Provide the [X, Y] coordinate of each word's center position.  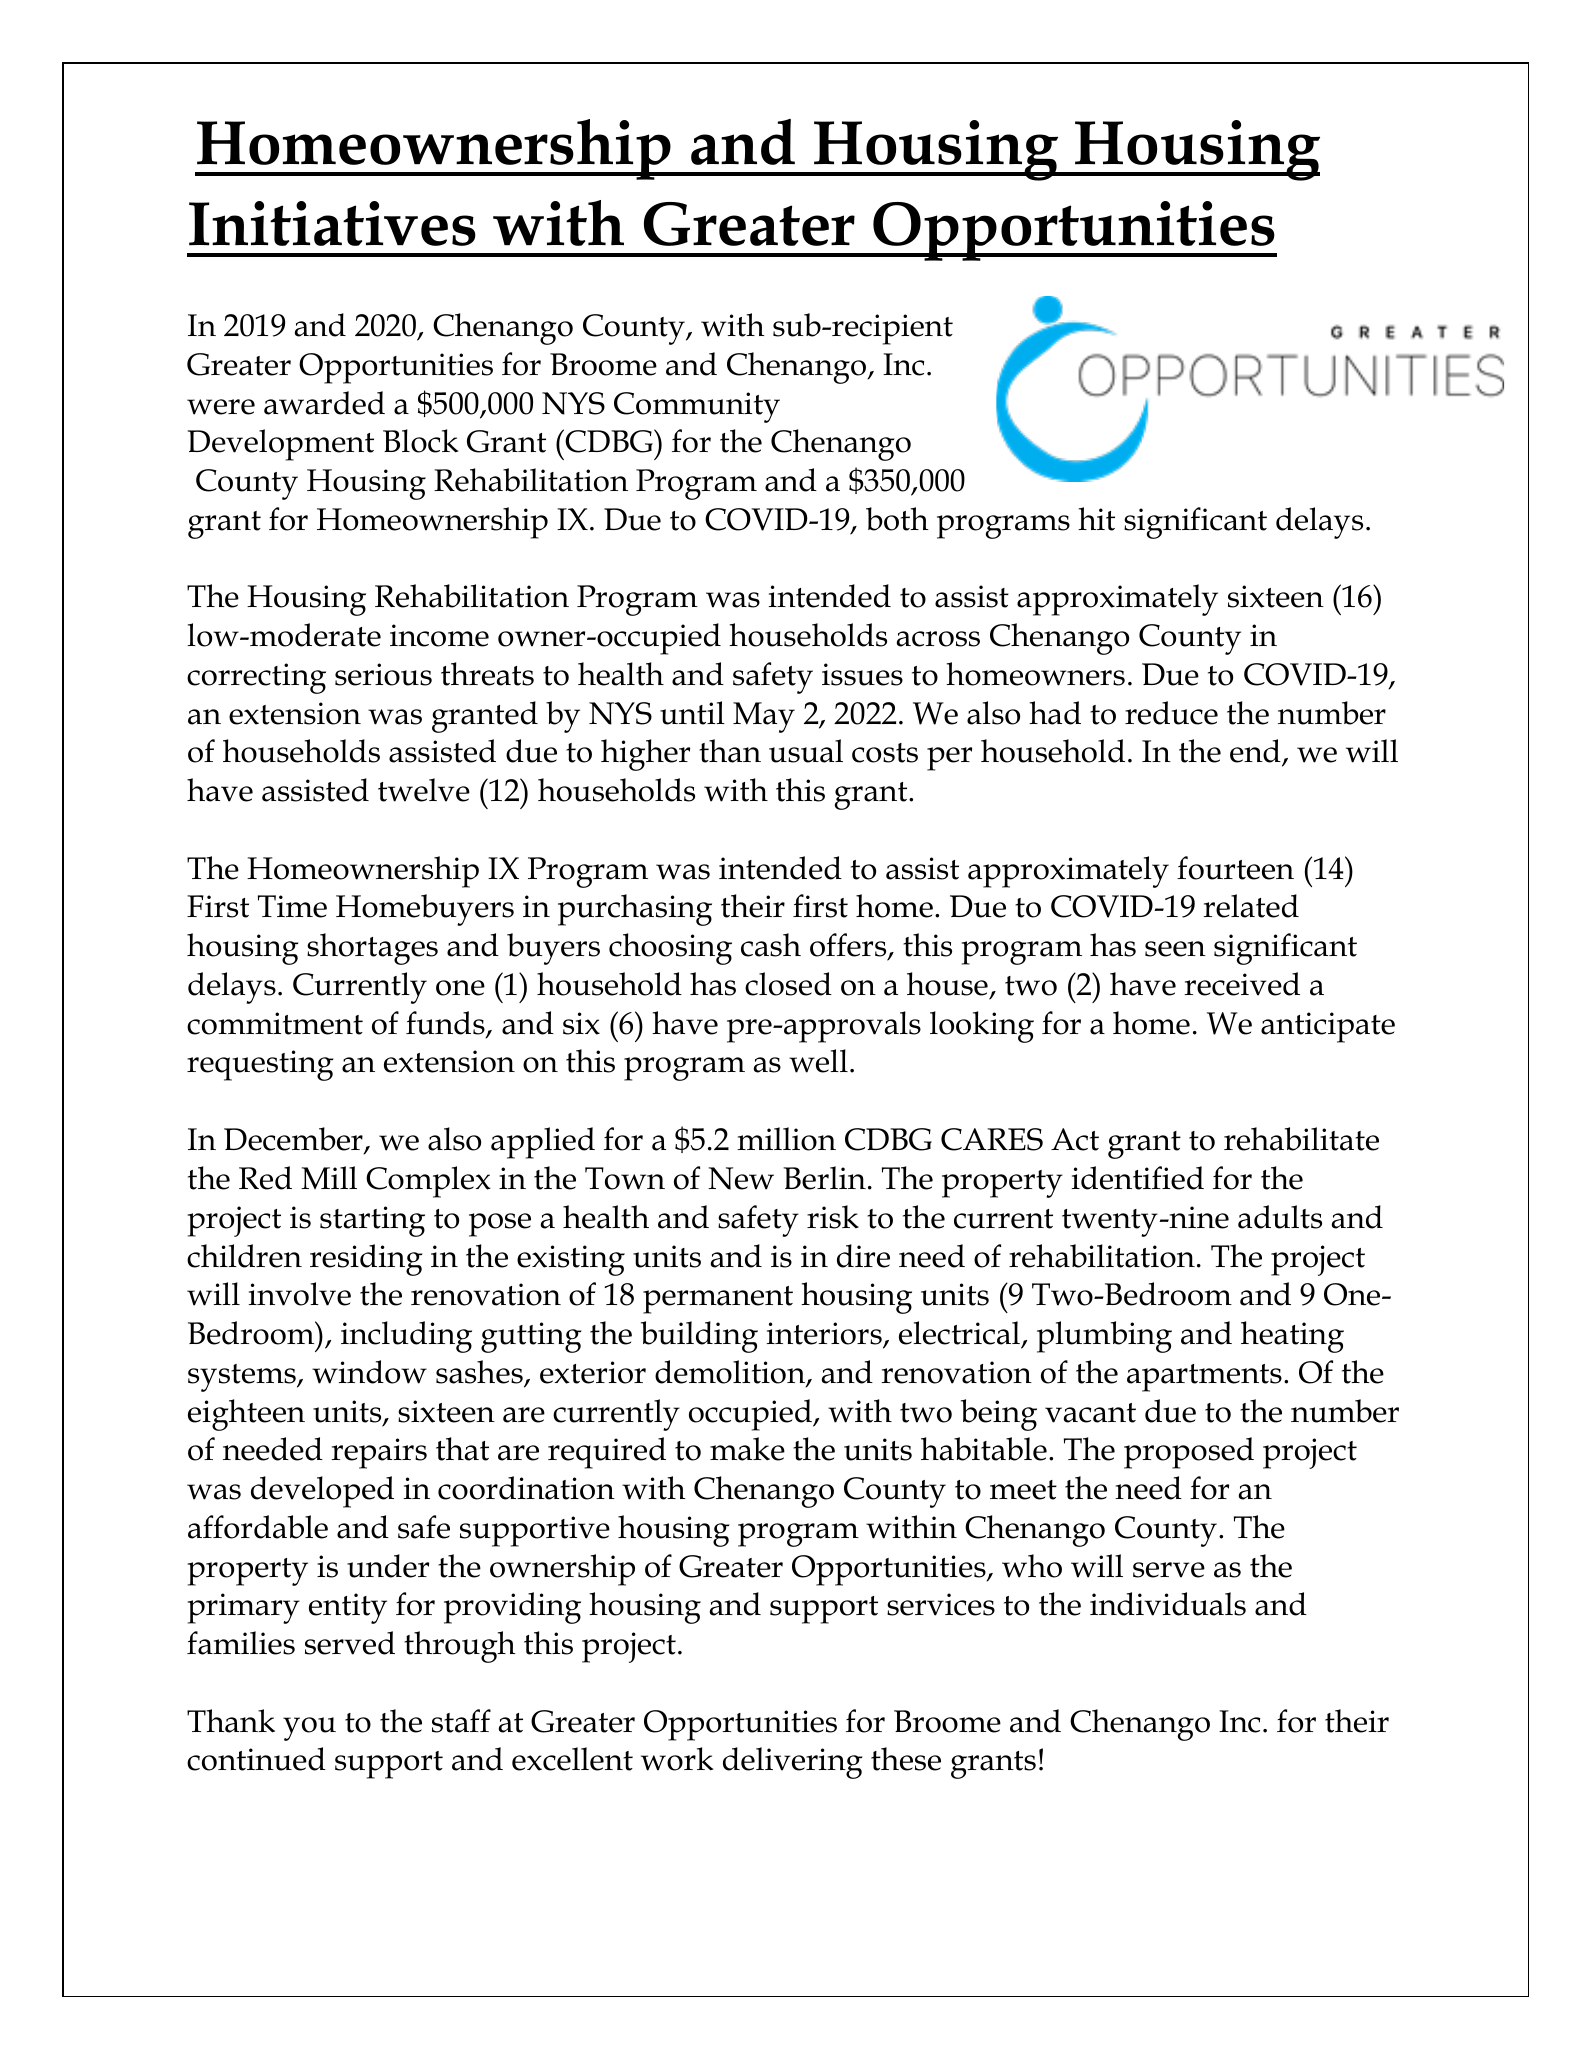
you [309, 1729]
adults [1280, 1217]
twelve [424, 790]
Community [697, 407]
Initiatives [332, 223]
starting [372, 1221]
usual [806, 751]
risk [833, 1217]
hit [1096, 519]
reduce [1171, 713]
